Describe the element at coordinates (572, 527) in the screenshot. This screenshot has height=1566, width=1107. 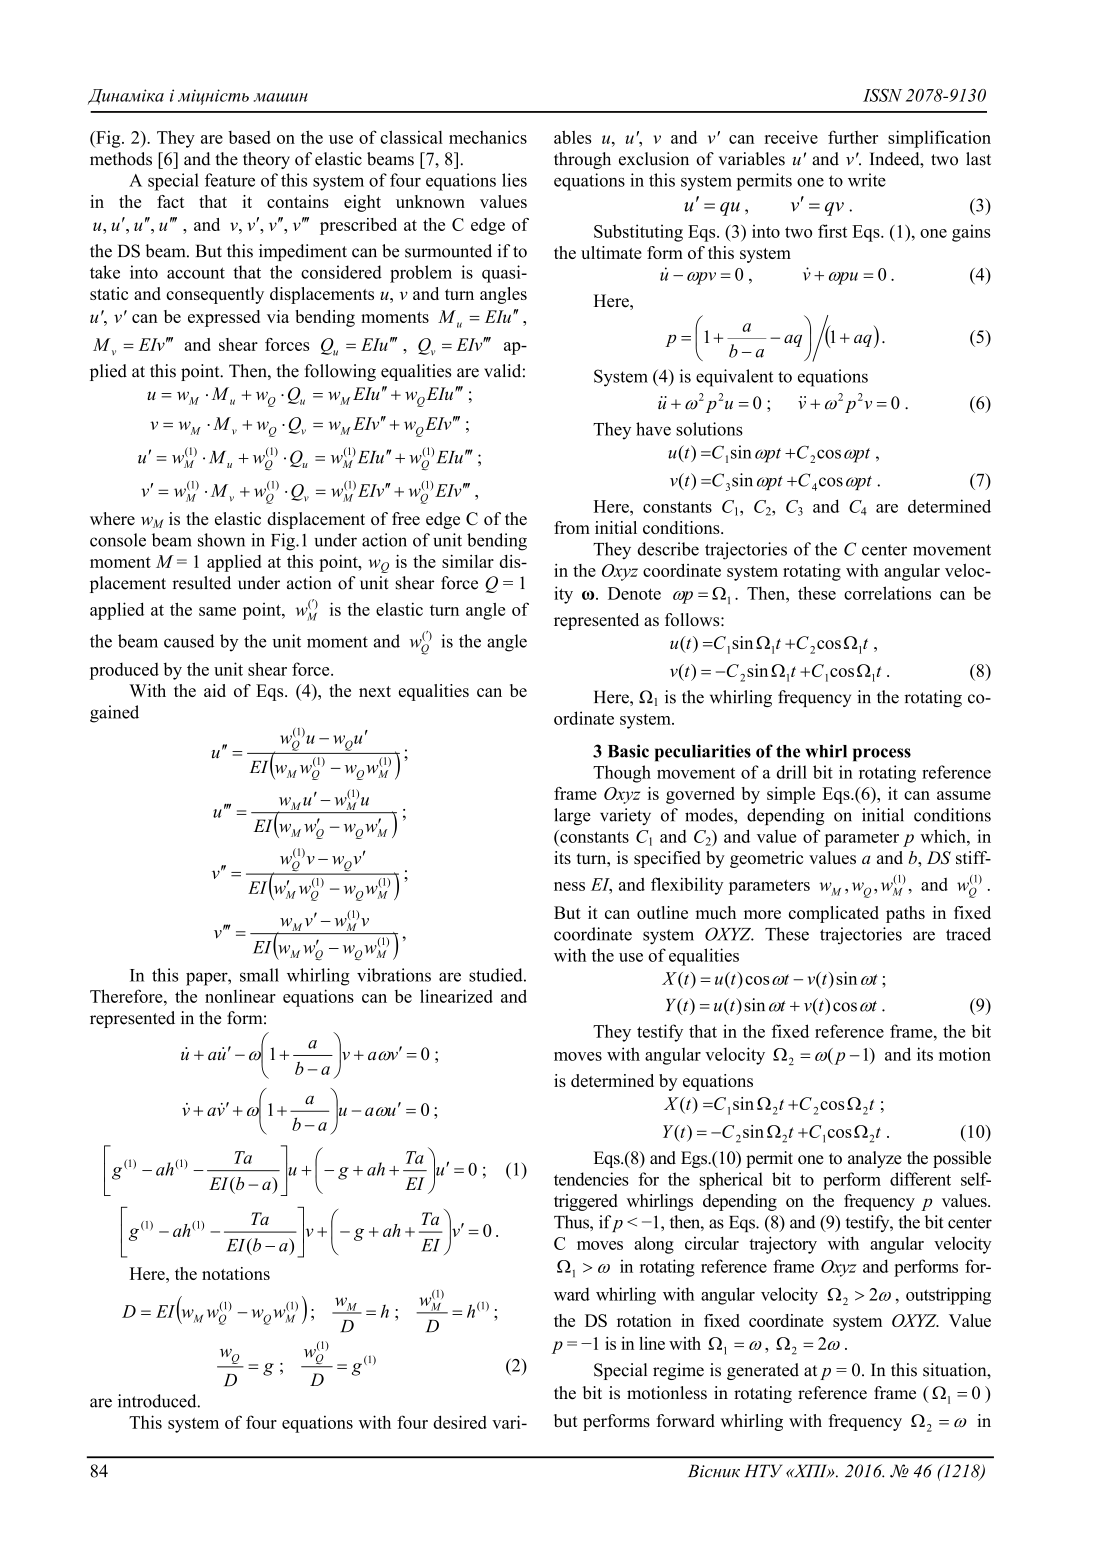
I see `from` at that location.
